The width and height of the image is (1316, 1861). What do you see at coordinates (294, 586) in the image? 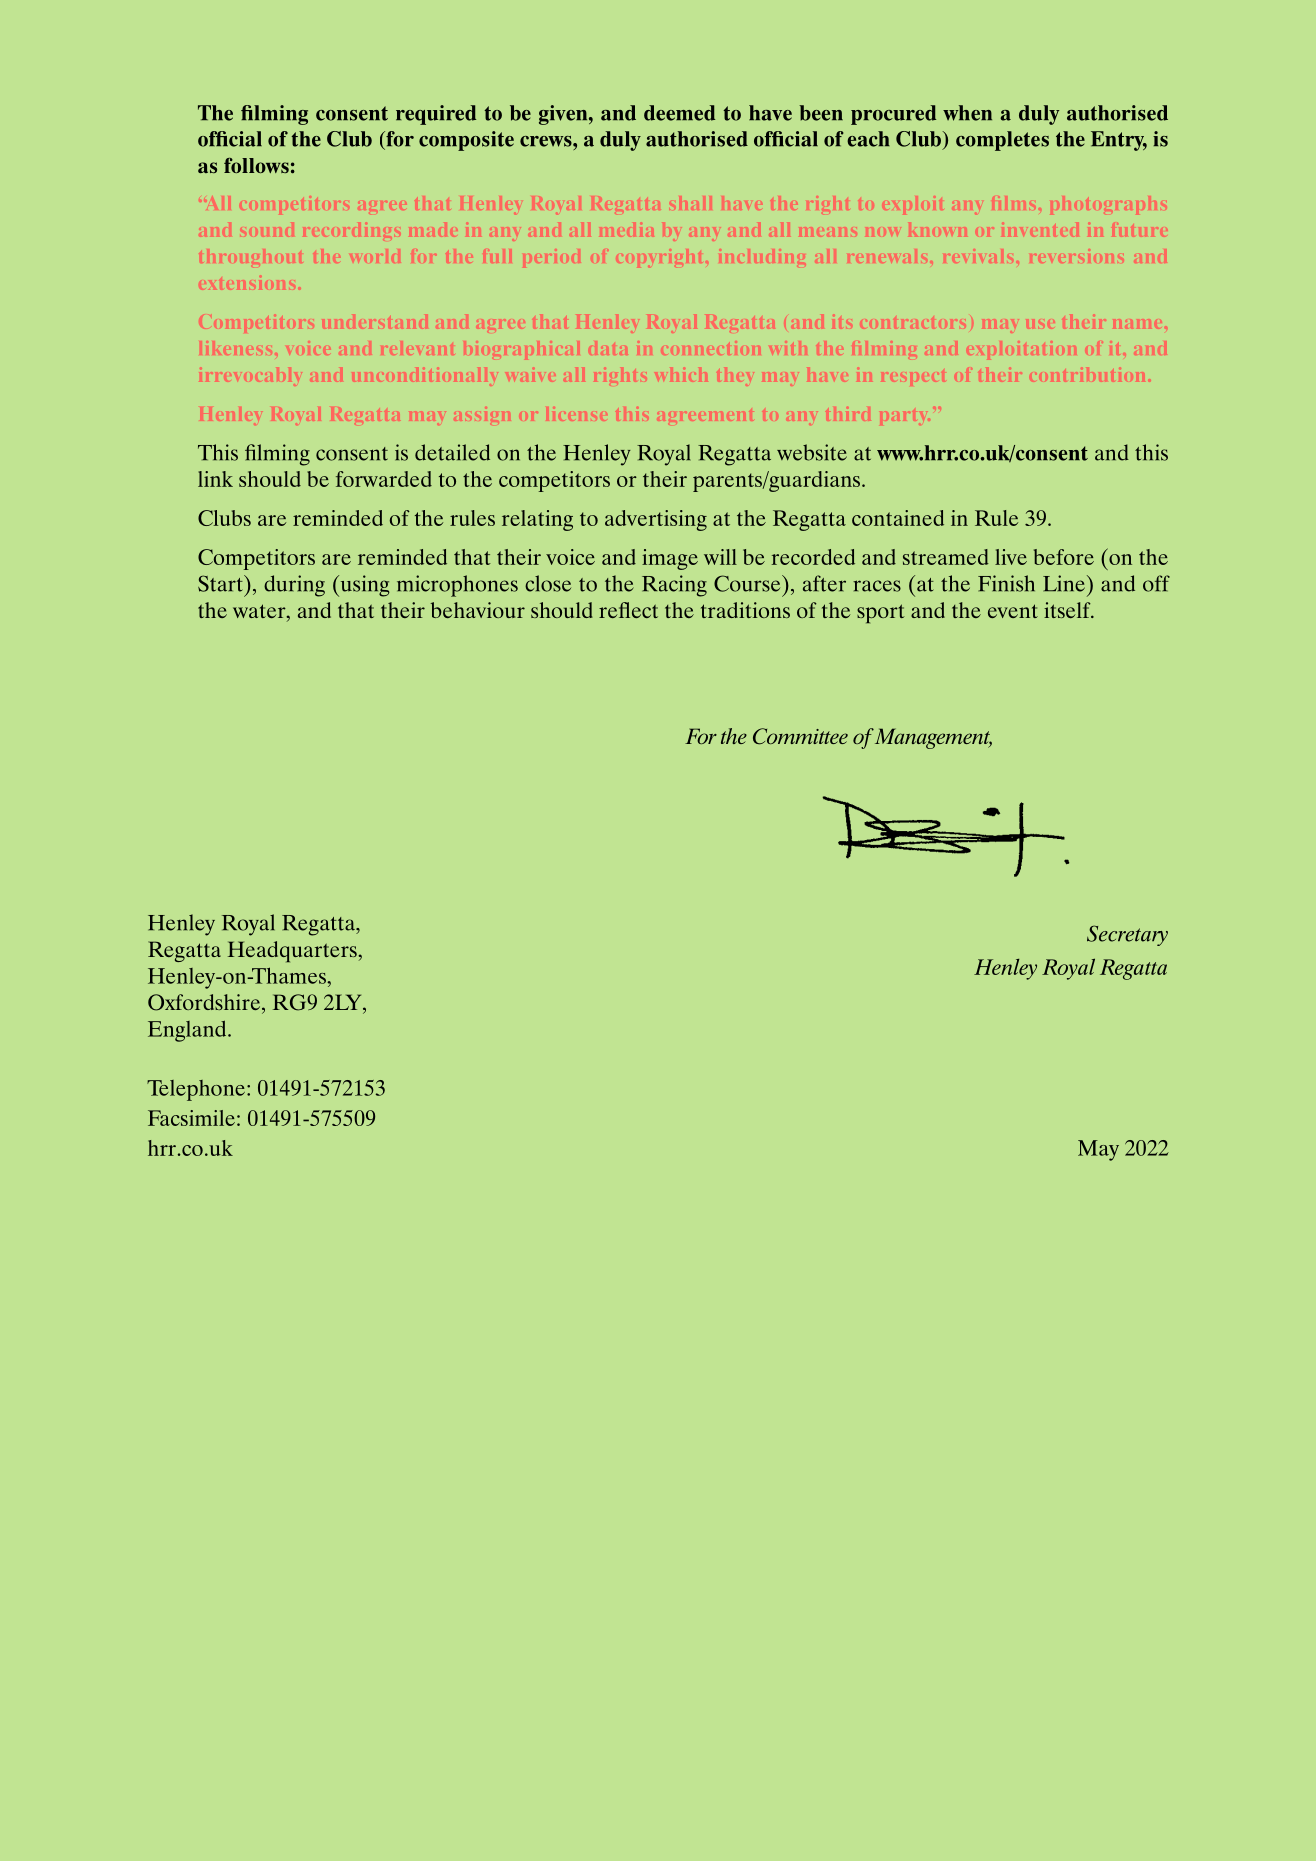
I see `during` at bounding box center [294, 586].
